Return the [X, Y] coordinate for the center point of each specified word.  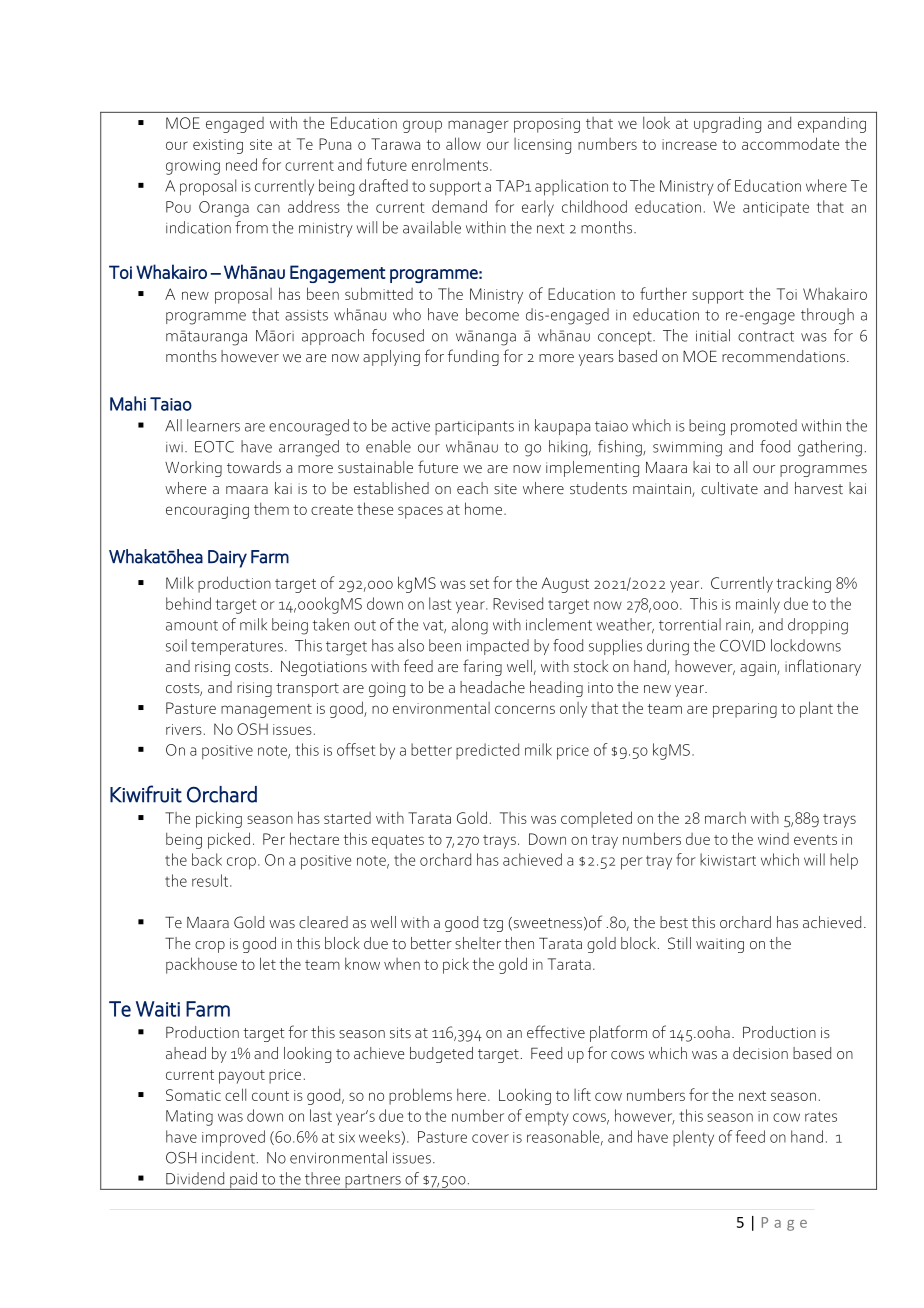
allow [463, 143]
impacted [498, 647]
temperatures [237, 648]
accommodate [790, 143]
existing [218, 146]
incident [228, 1157]
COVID [742, 646]
